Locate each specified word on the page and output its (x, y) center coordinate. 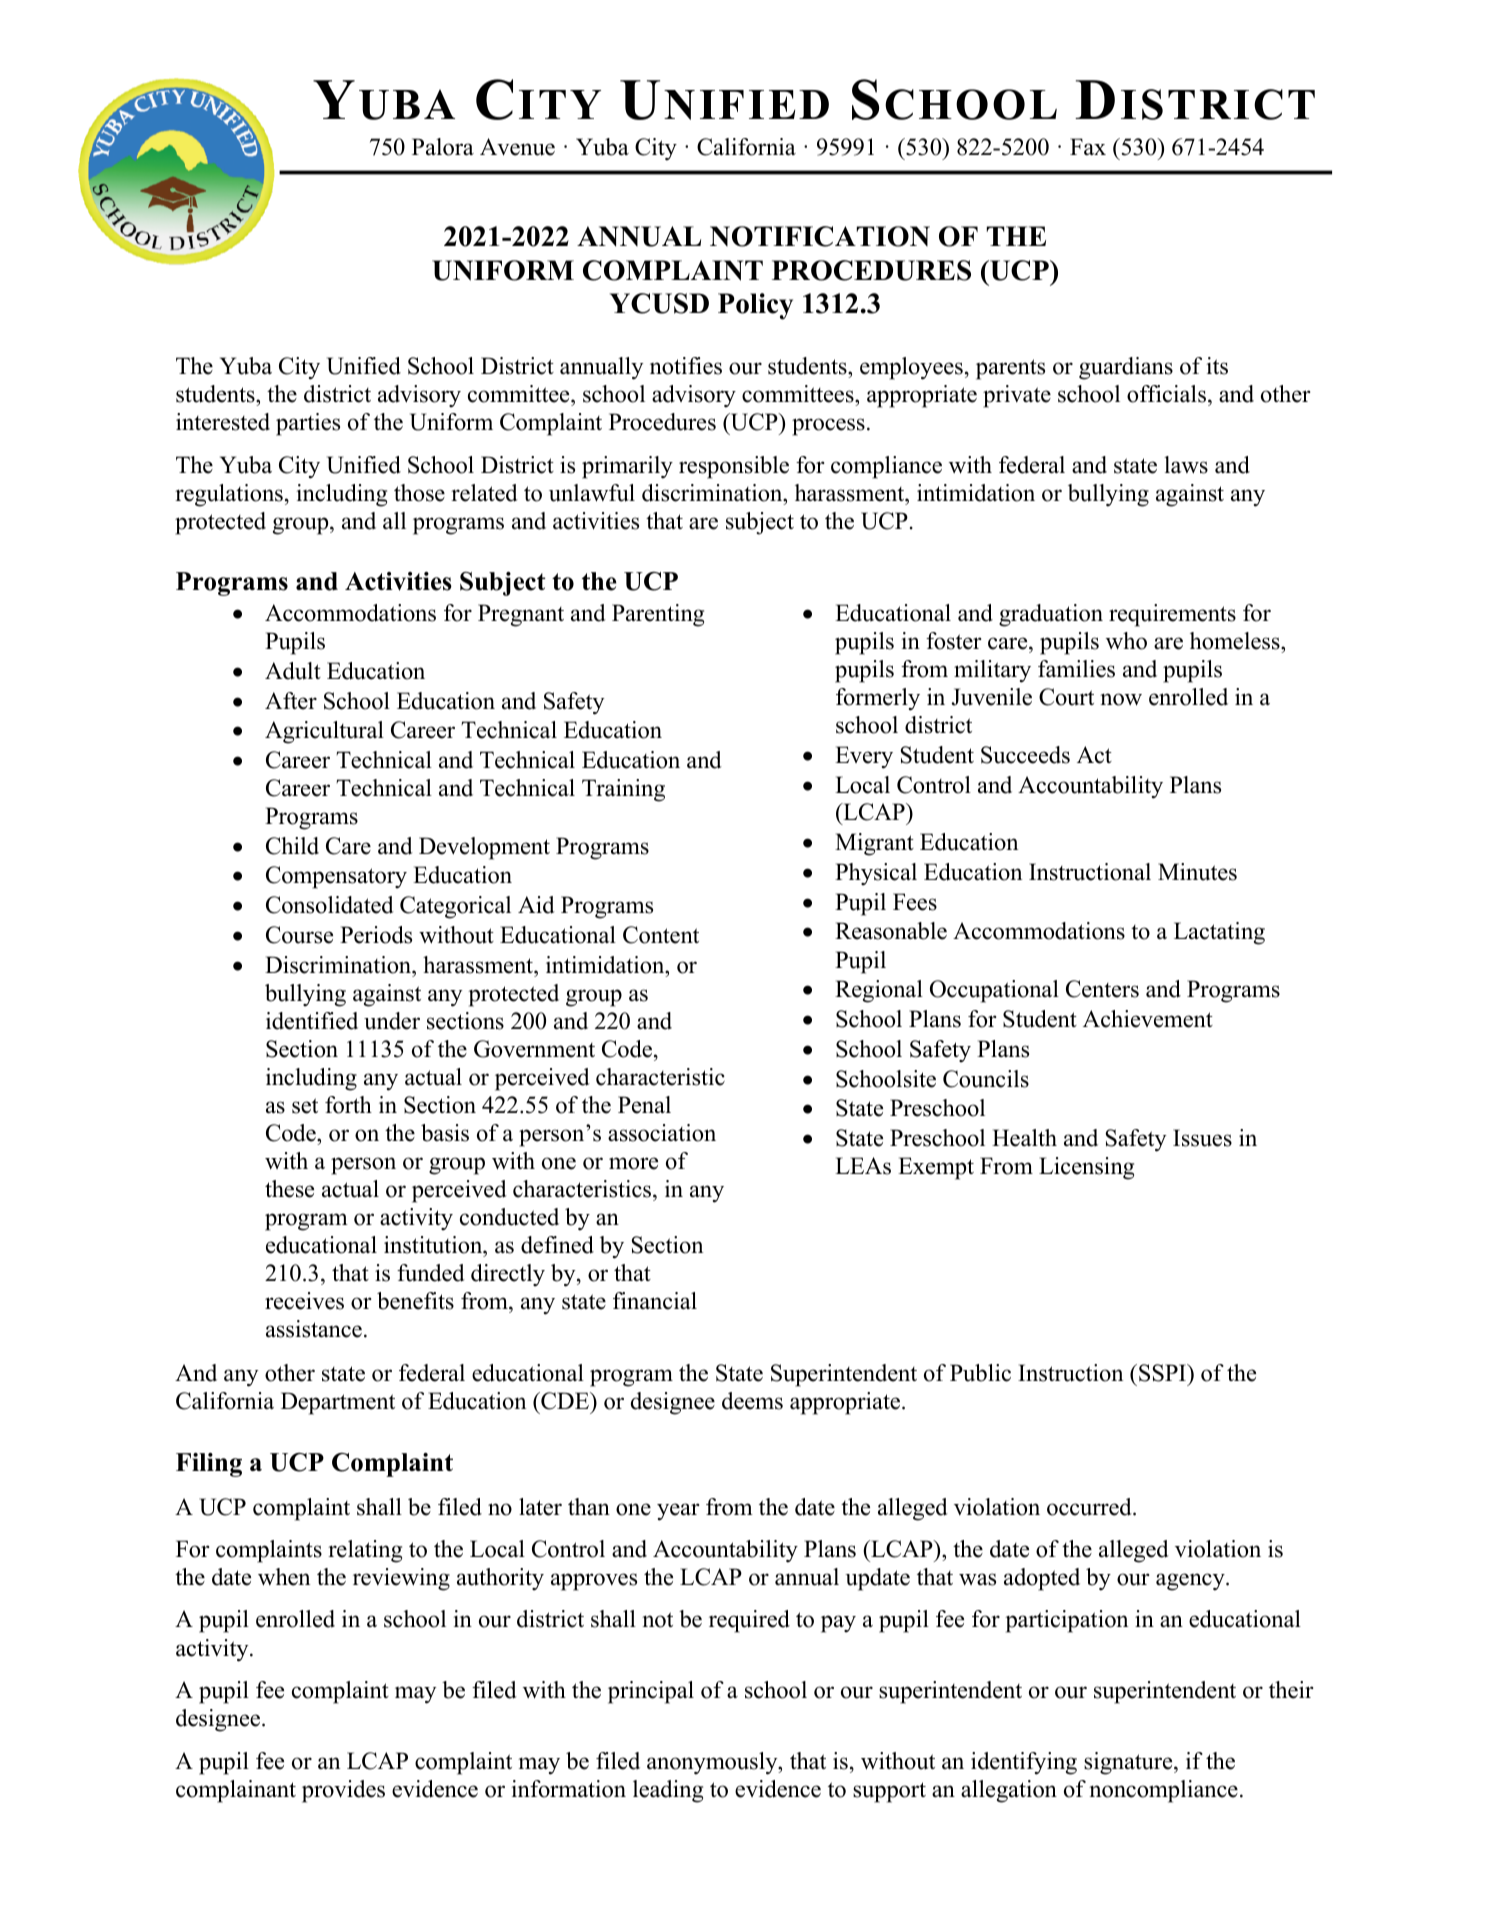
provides (343, 1791)
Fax (1088, 146)
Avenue (517, 147)
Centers (1102, 989)
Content (661, 935)
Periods (376, 935)
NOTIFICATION (820, 236)
